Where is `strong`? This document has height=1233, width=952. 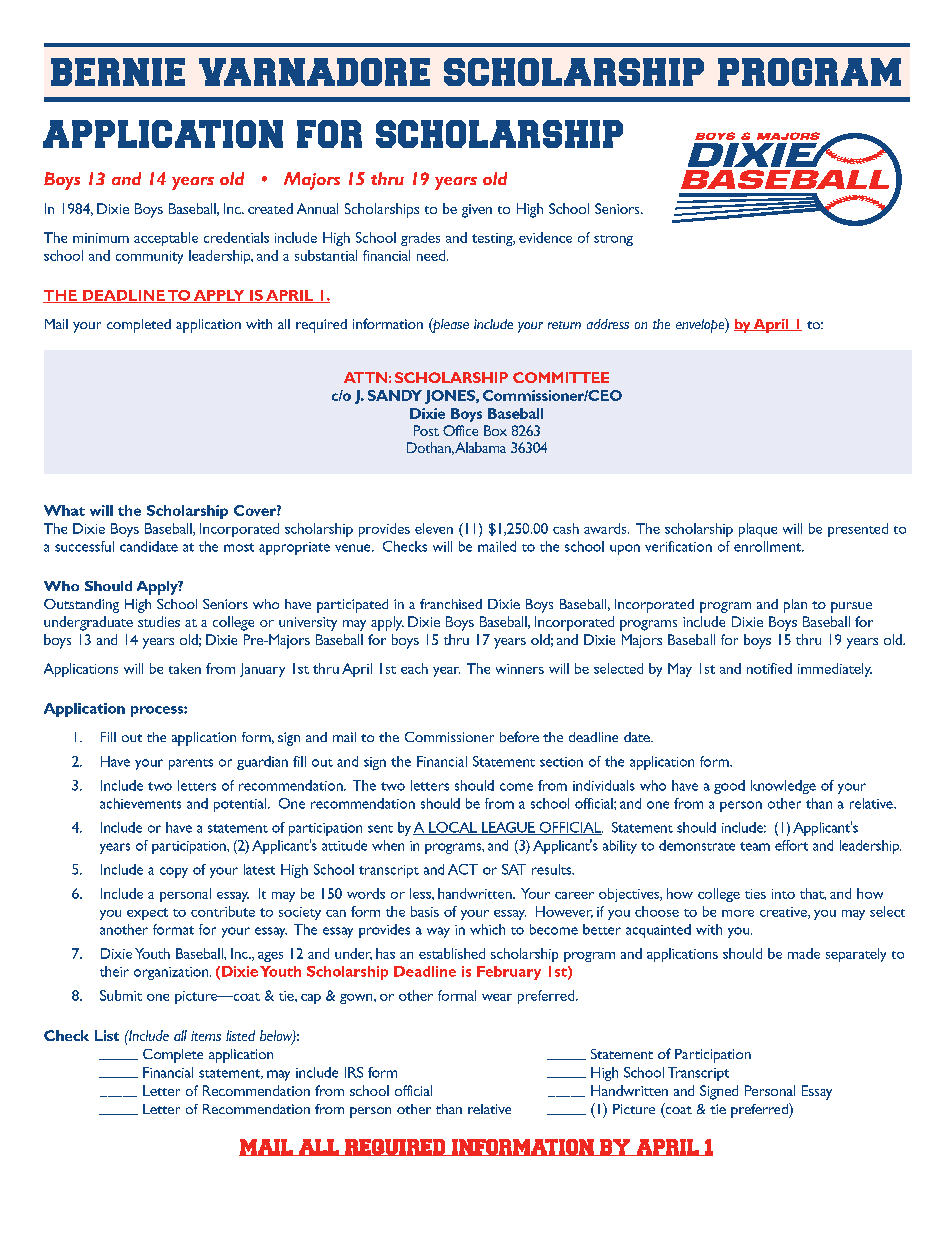
strong is located at coordinates (613, 240).
